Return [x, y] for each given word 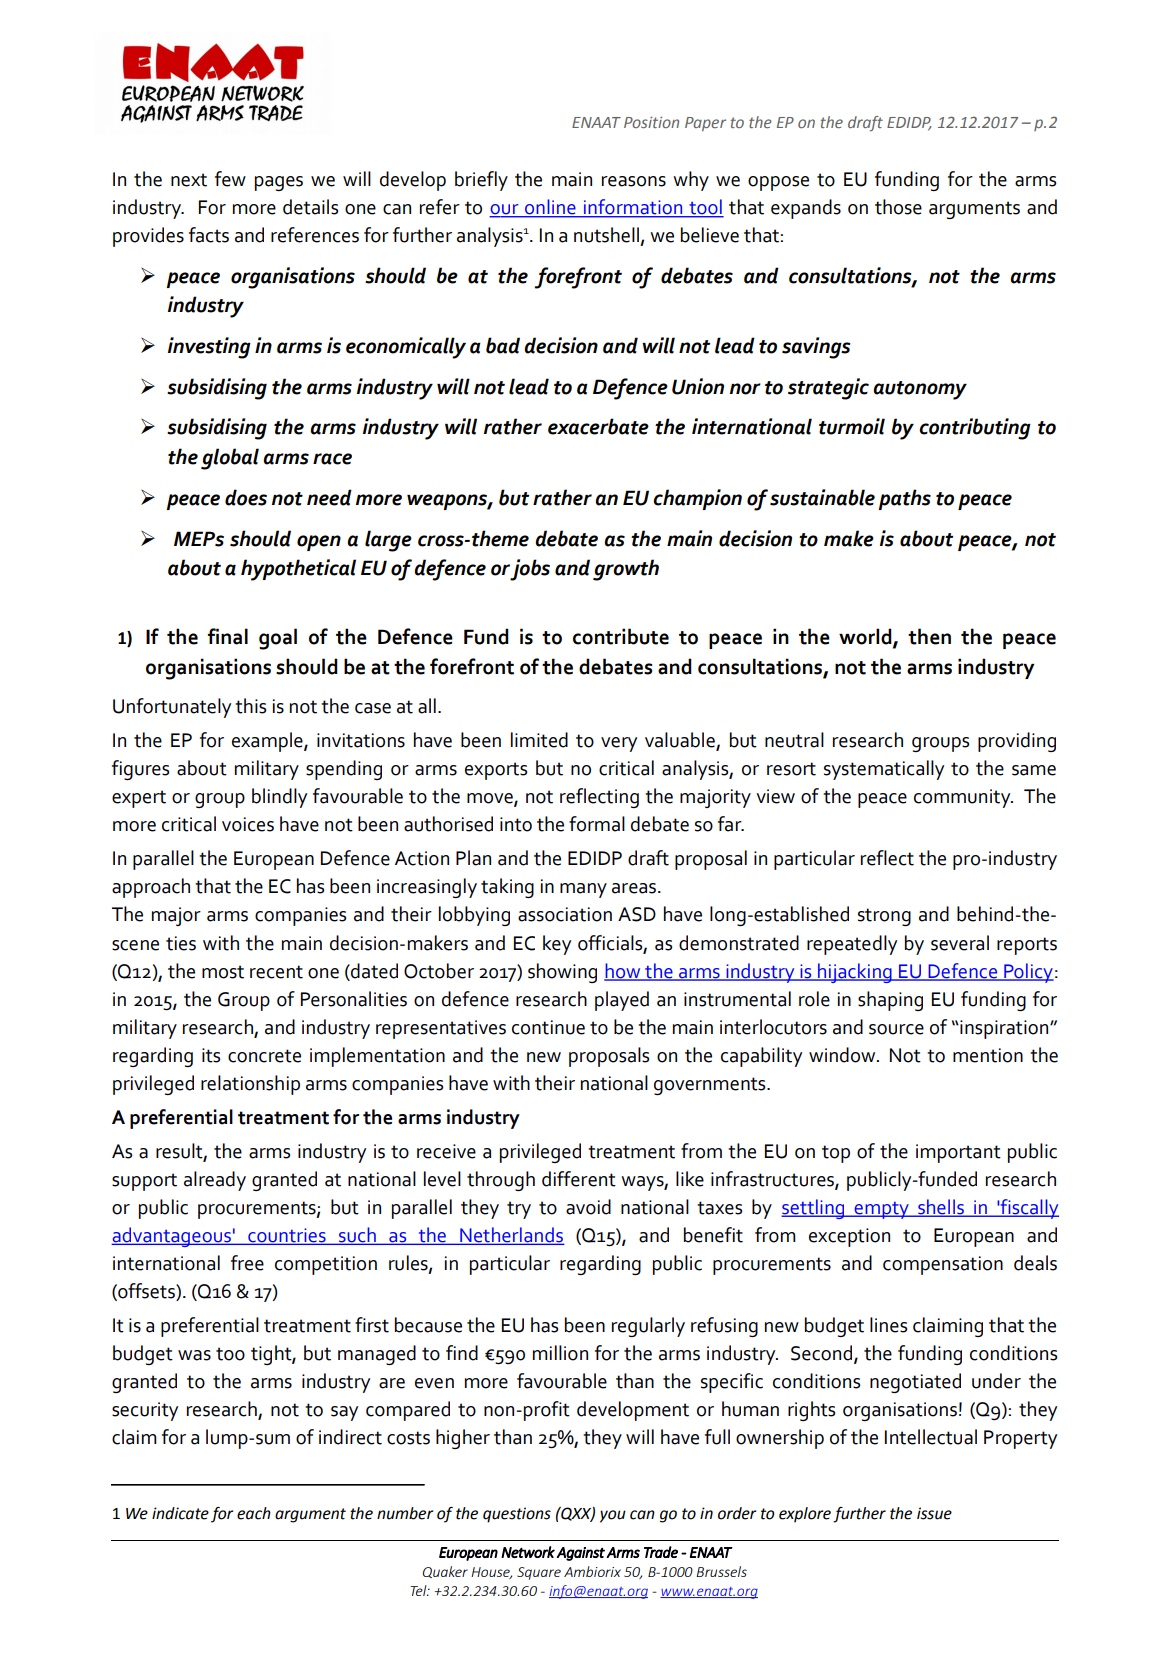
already [215, 1181]
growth [626, 570]
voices [248, 824]
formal [597, 824]
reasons [634, 181]
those [898, 207]
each [254, 1513]
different [579, 1179]
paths [904, 499]
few [230, 179]
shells [941, 1208]
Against [581, 1554]
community [963, 798]
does [246, 497]
